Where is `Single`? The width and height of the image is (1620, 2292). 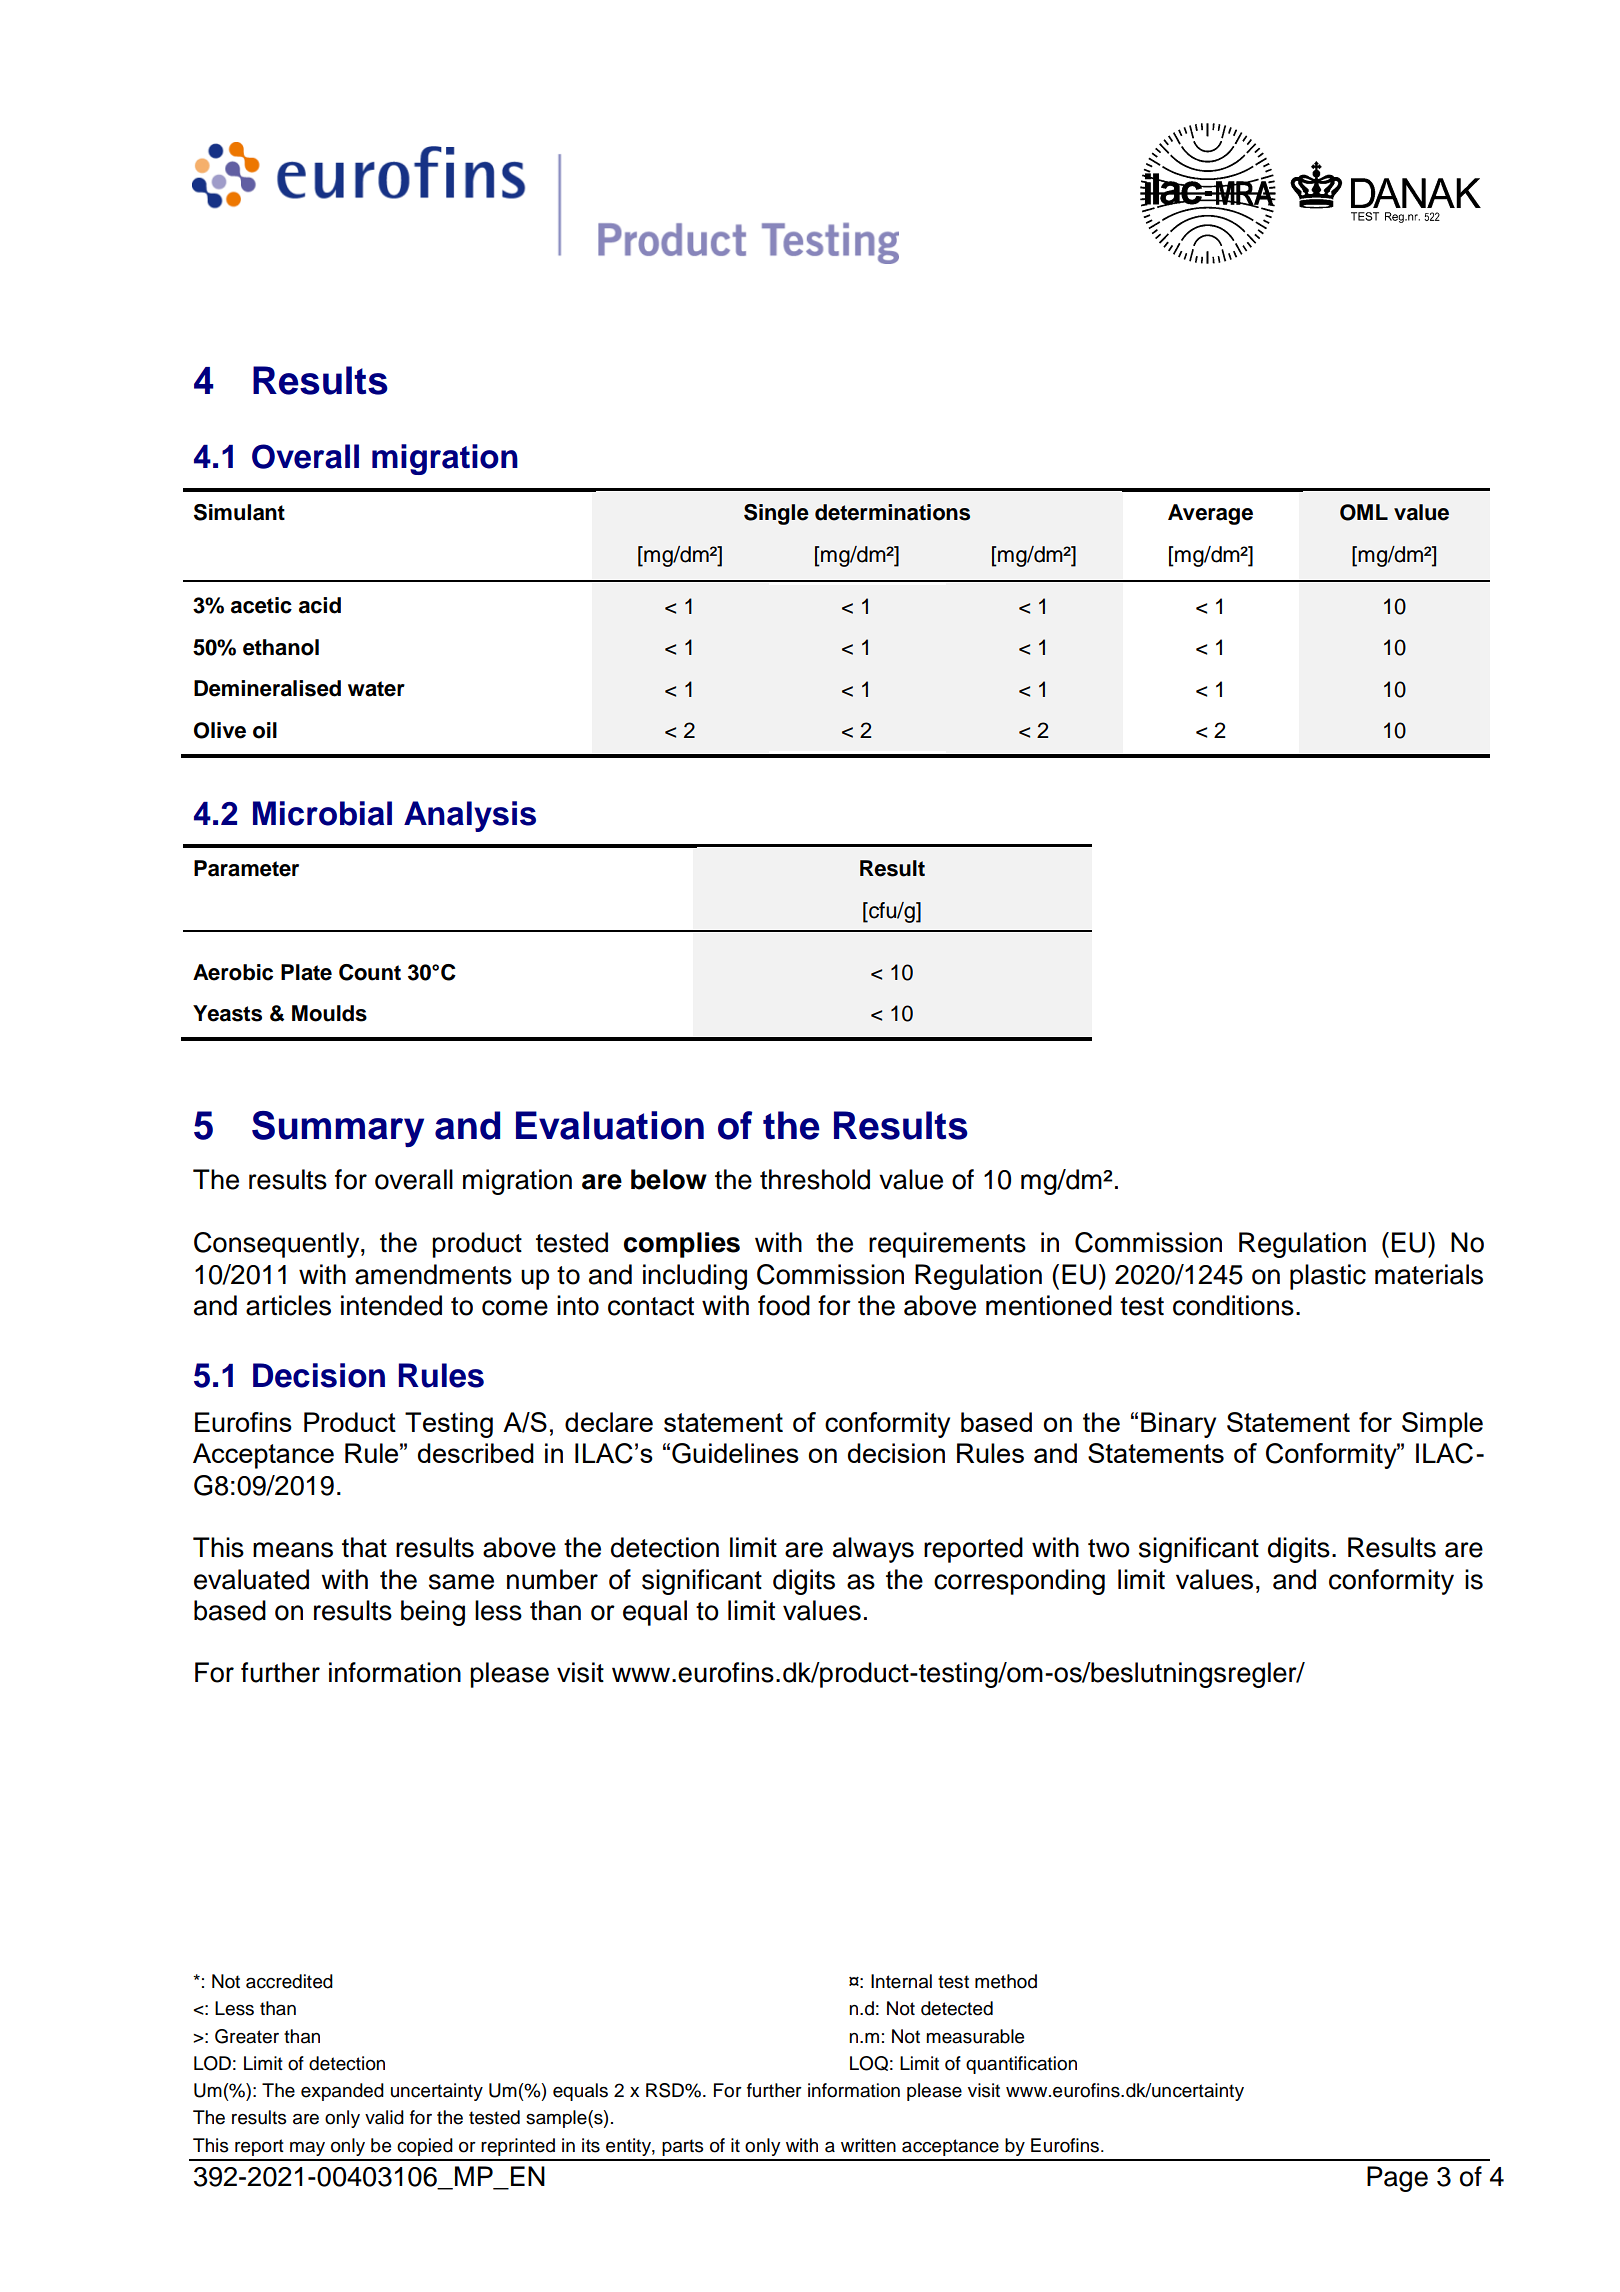
Single is located at coordinates (776, 514).
